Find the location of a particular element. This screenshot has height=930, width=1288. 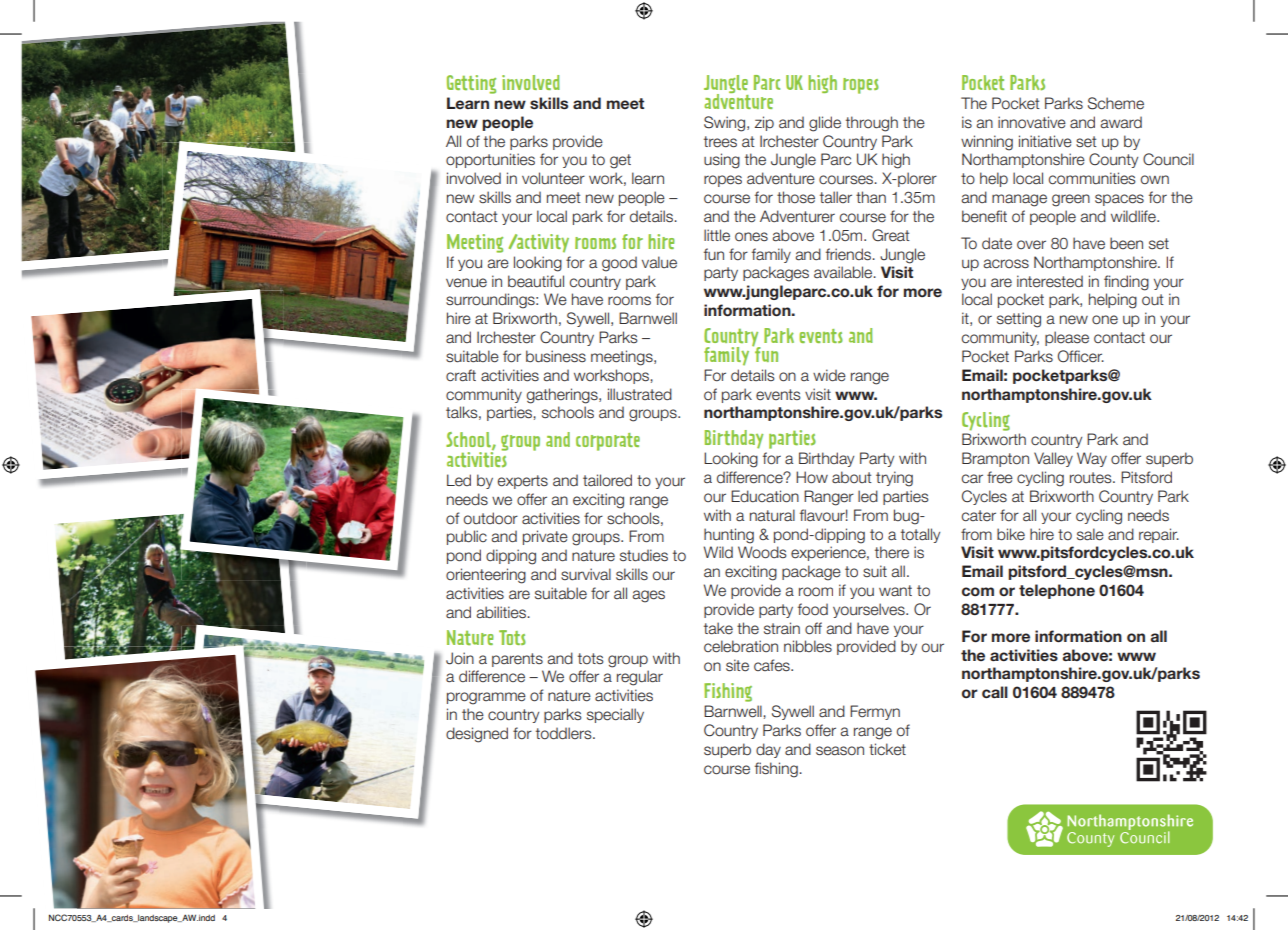

wide is located at coordinates (829, 375).
